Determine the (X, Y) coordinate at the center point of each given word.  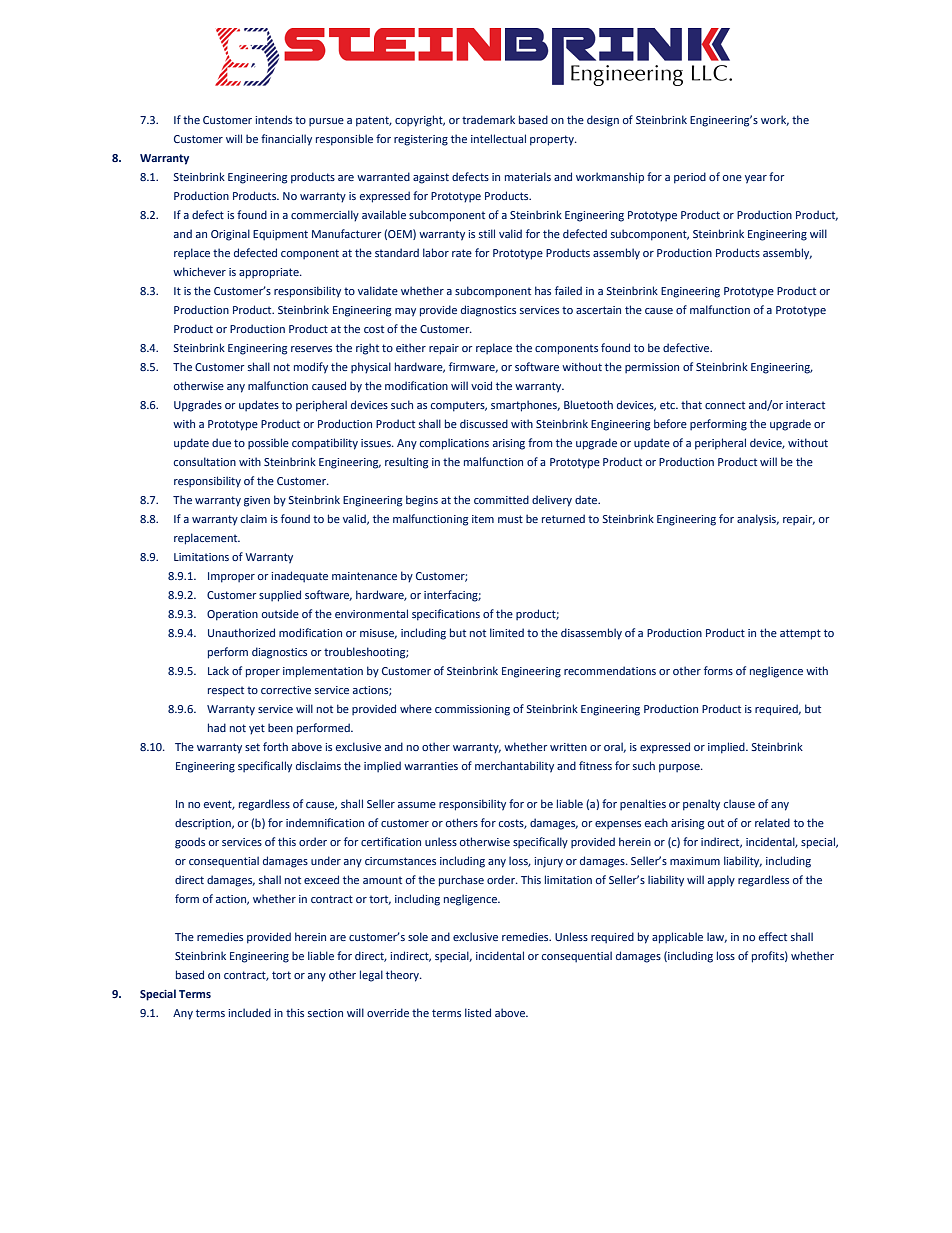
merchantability (514, 767)
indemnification (325, 822)
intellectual (498, 138)
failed (568, 290)
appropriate (270, 273)
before (670, 423)
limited (507, 632)
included (249, 1012)
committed (501, 499)
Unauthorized (241, 632)
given (257, 501)
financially (286, 140)
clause (739, 803)
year (756, 179)
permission (652, 368)
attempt (800, 634)
